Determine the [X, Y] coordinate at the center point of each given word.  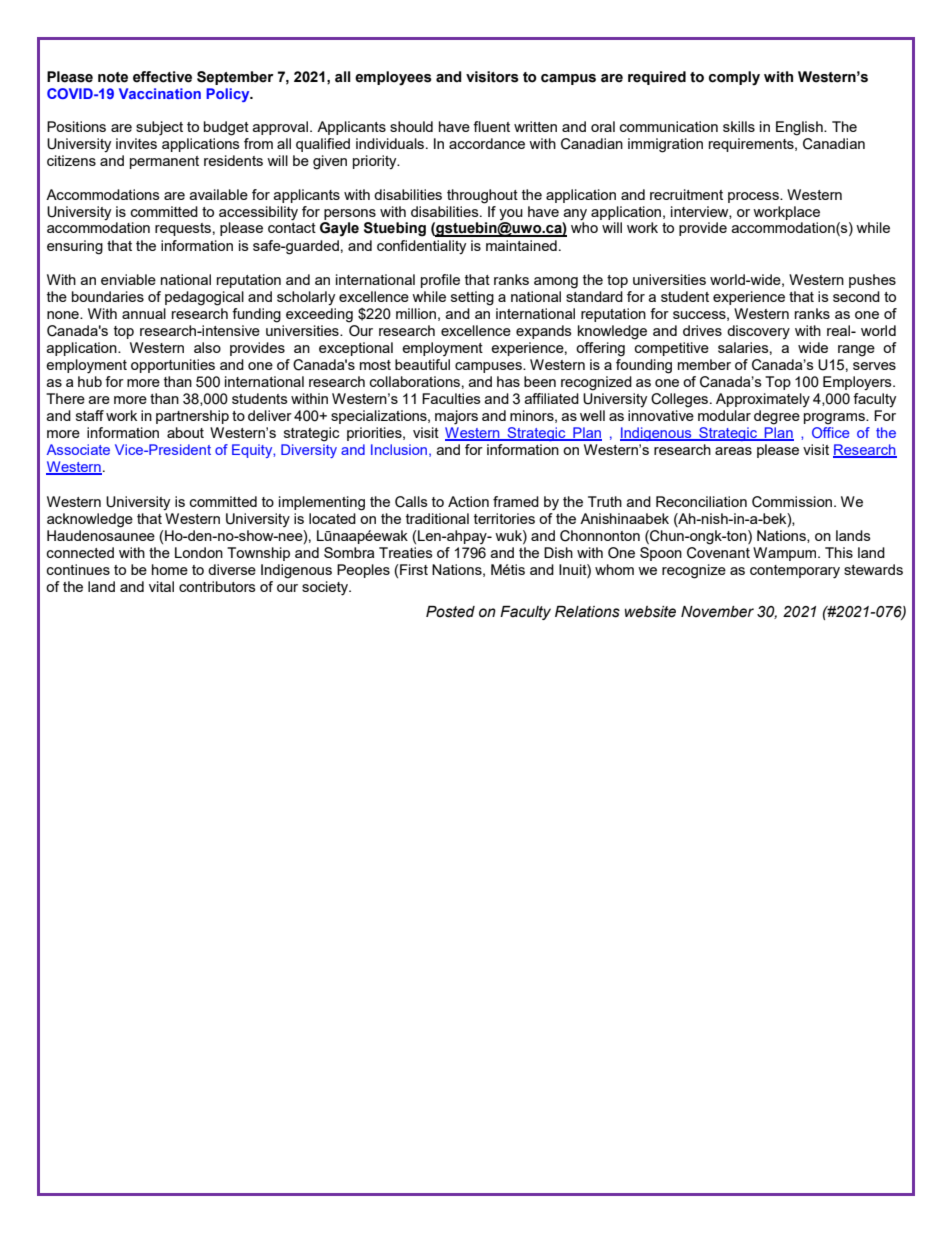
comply [734, 78]
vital [161, 586]
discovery [758, 332]
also [207, 347]
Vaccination [160, 93]
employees [393, 78]
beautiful [422, 364]
